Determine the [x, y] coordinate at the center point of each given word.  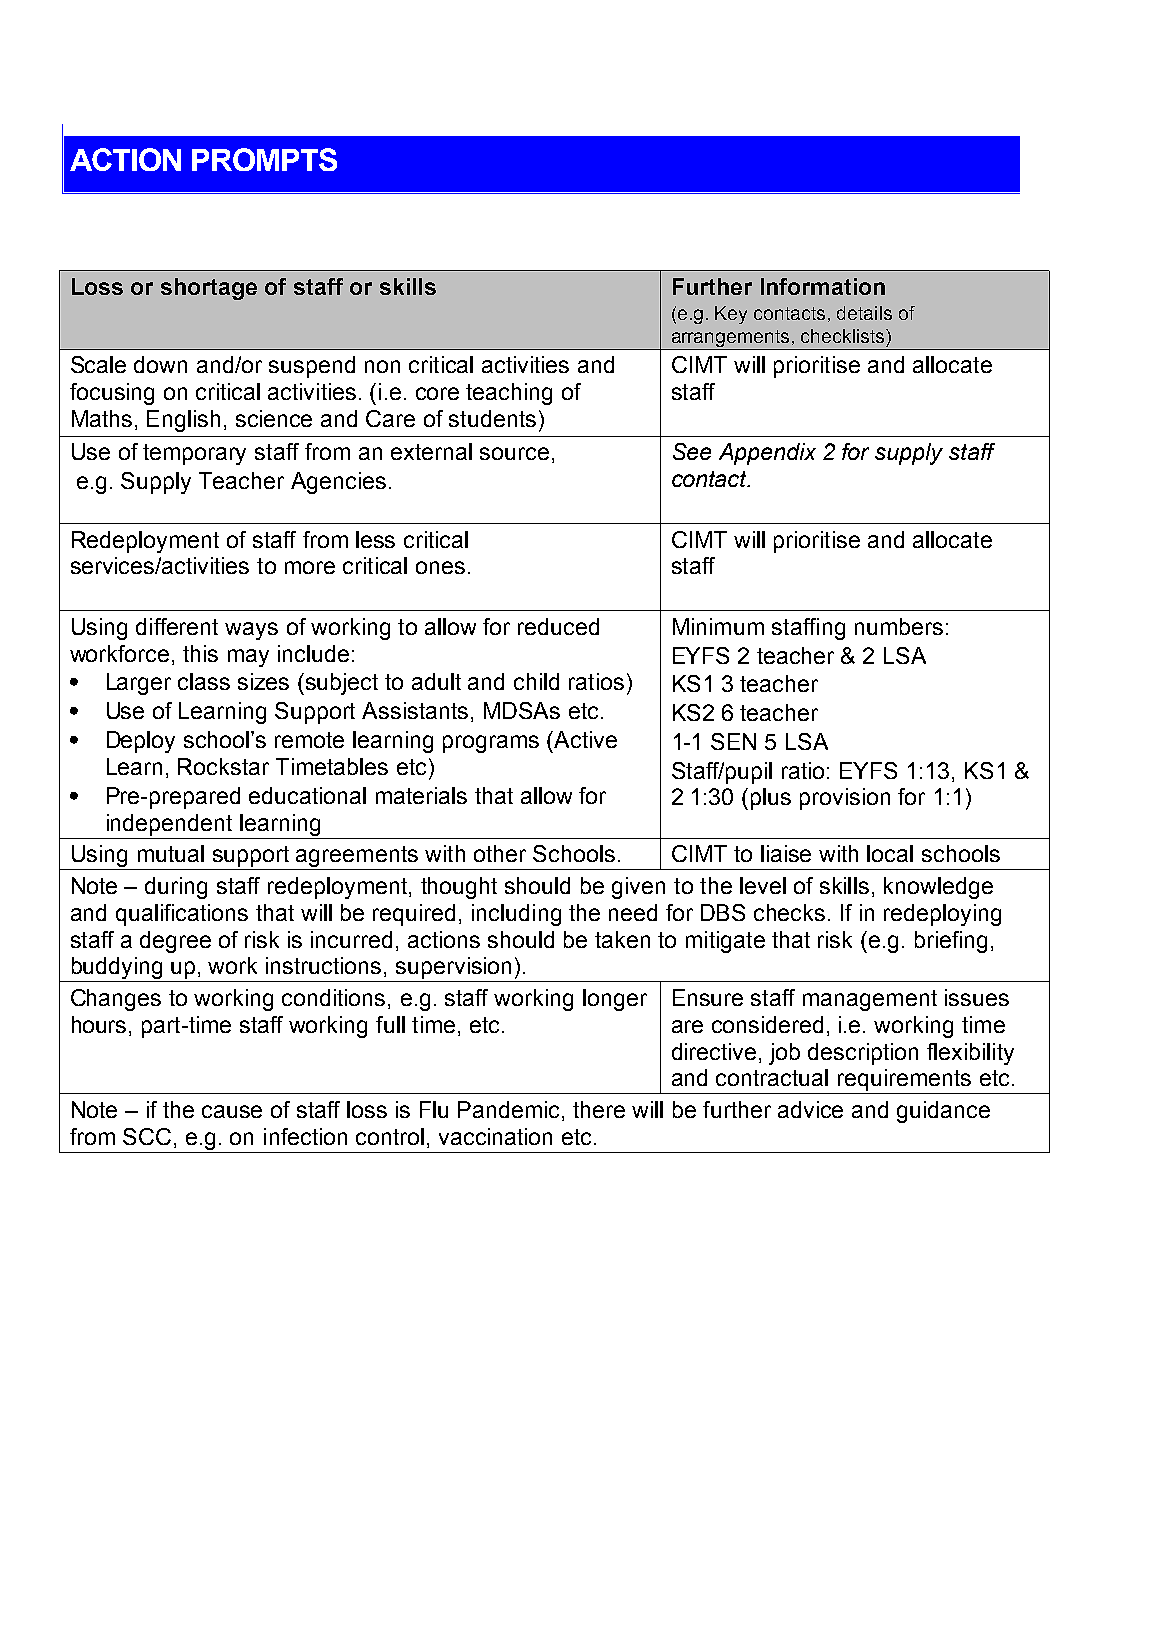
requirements [904, 1080]
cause [232, 1111]
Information [823, 286]
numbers [899, 626]
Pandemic [508, 1109]
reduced [558, 626]
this [200, 653]
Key [731, 315]
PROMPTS [264, 159]
